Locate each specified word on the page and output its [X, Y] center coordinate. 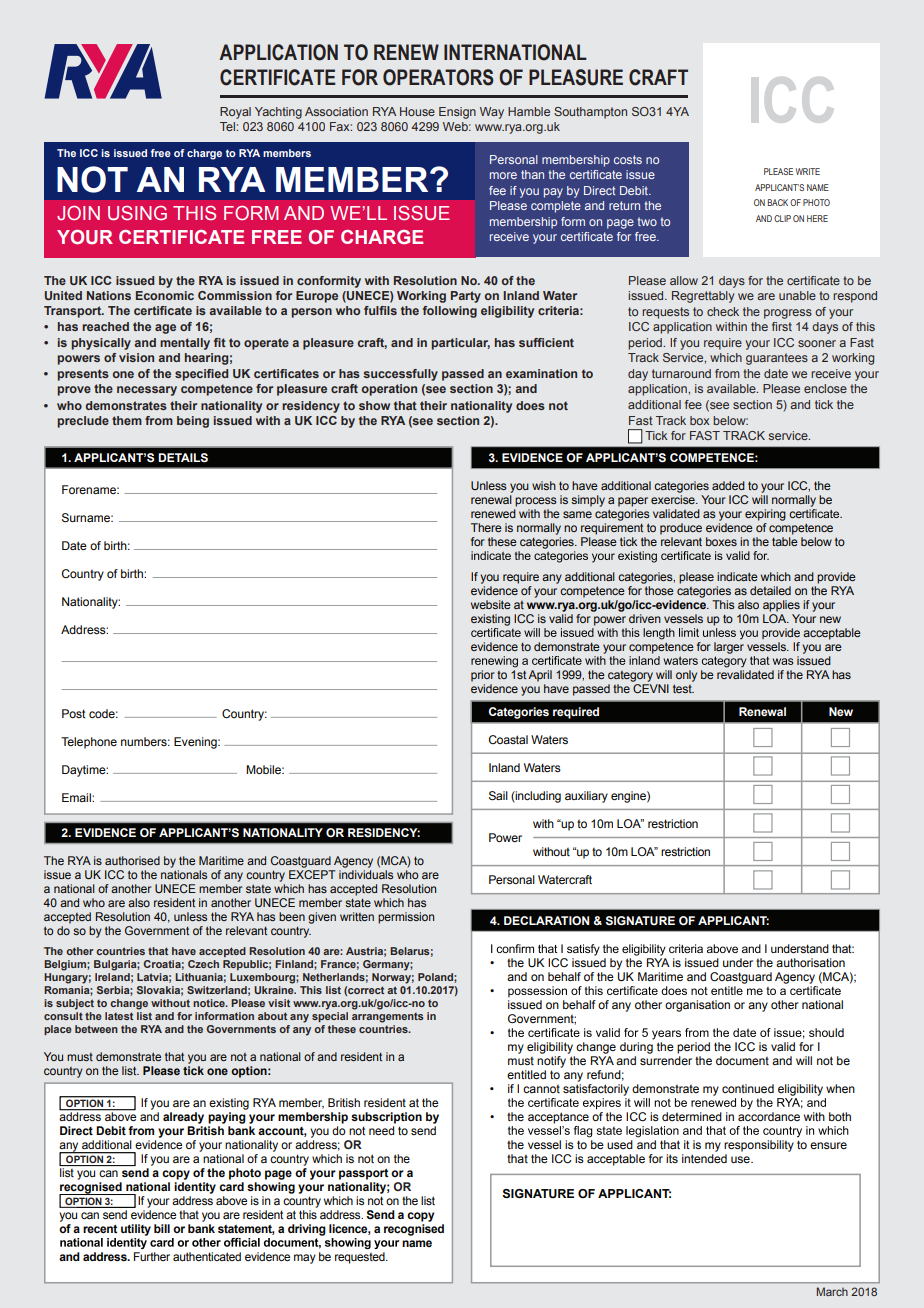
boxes [721, 541]
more [503, 175]
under [738, 962]
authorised [132, 860]
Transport [74, 312]
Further [152, 1256]
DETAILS [183, 458]
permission [406, 918]
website [491, 604]
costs [628, 159]
